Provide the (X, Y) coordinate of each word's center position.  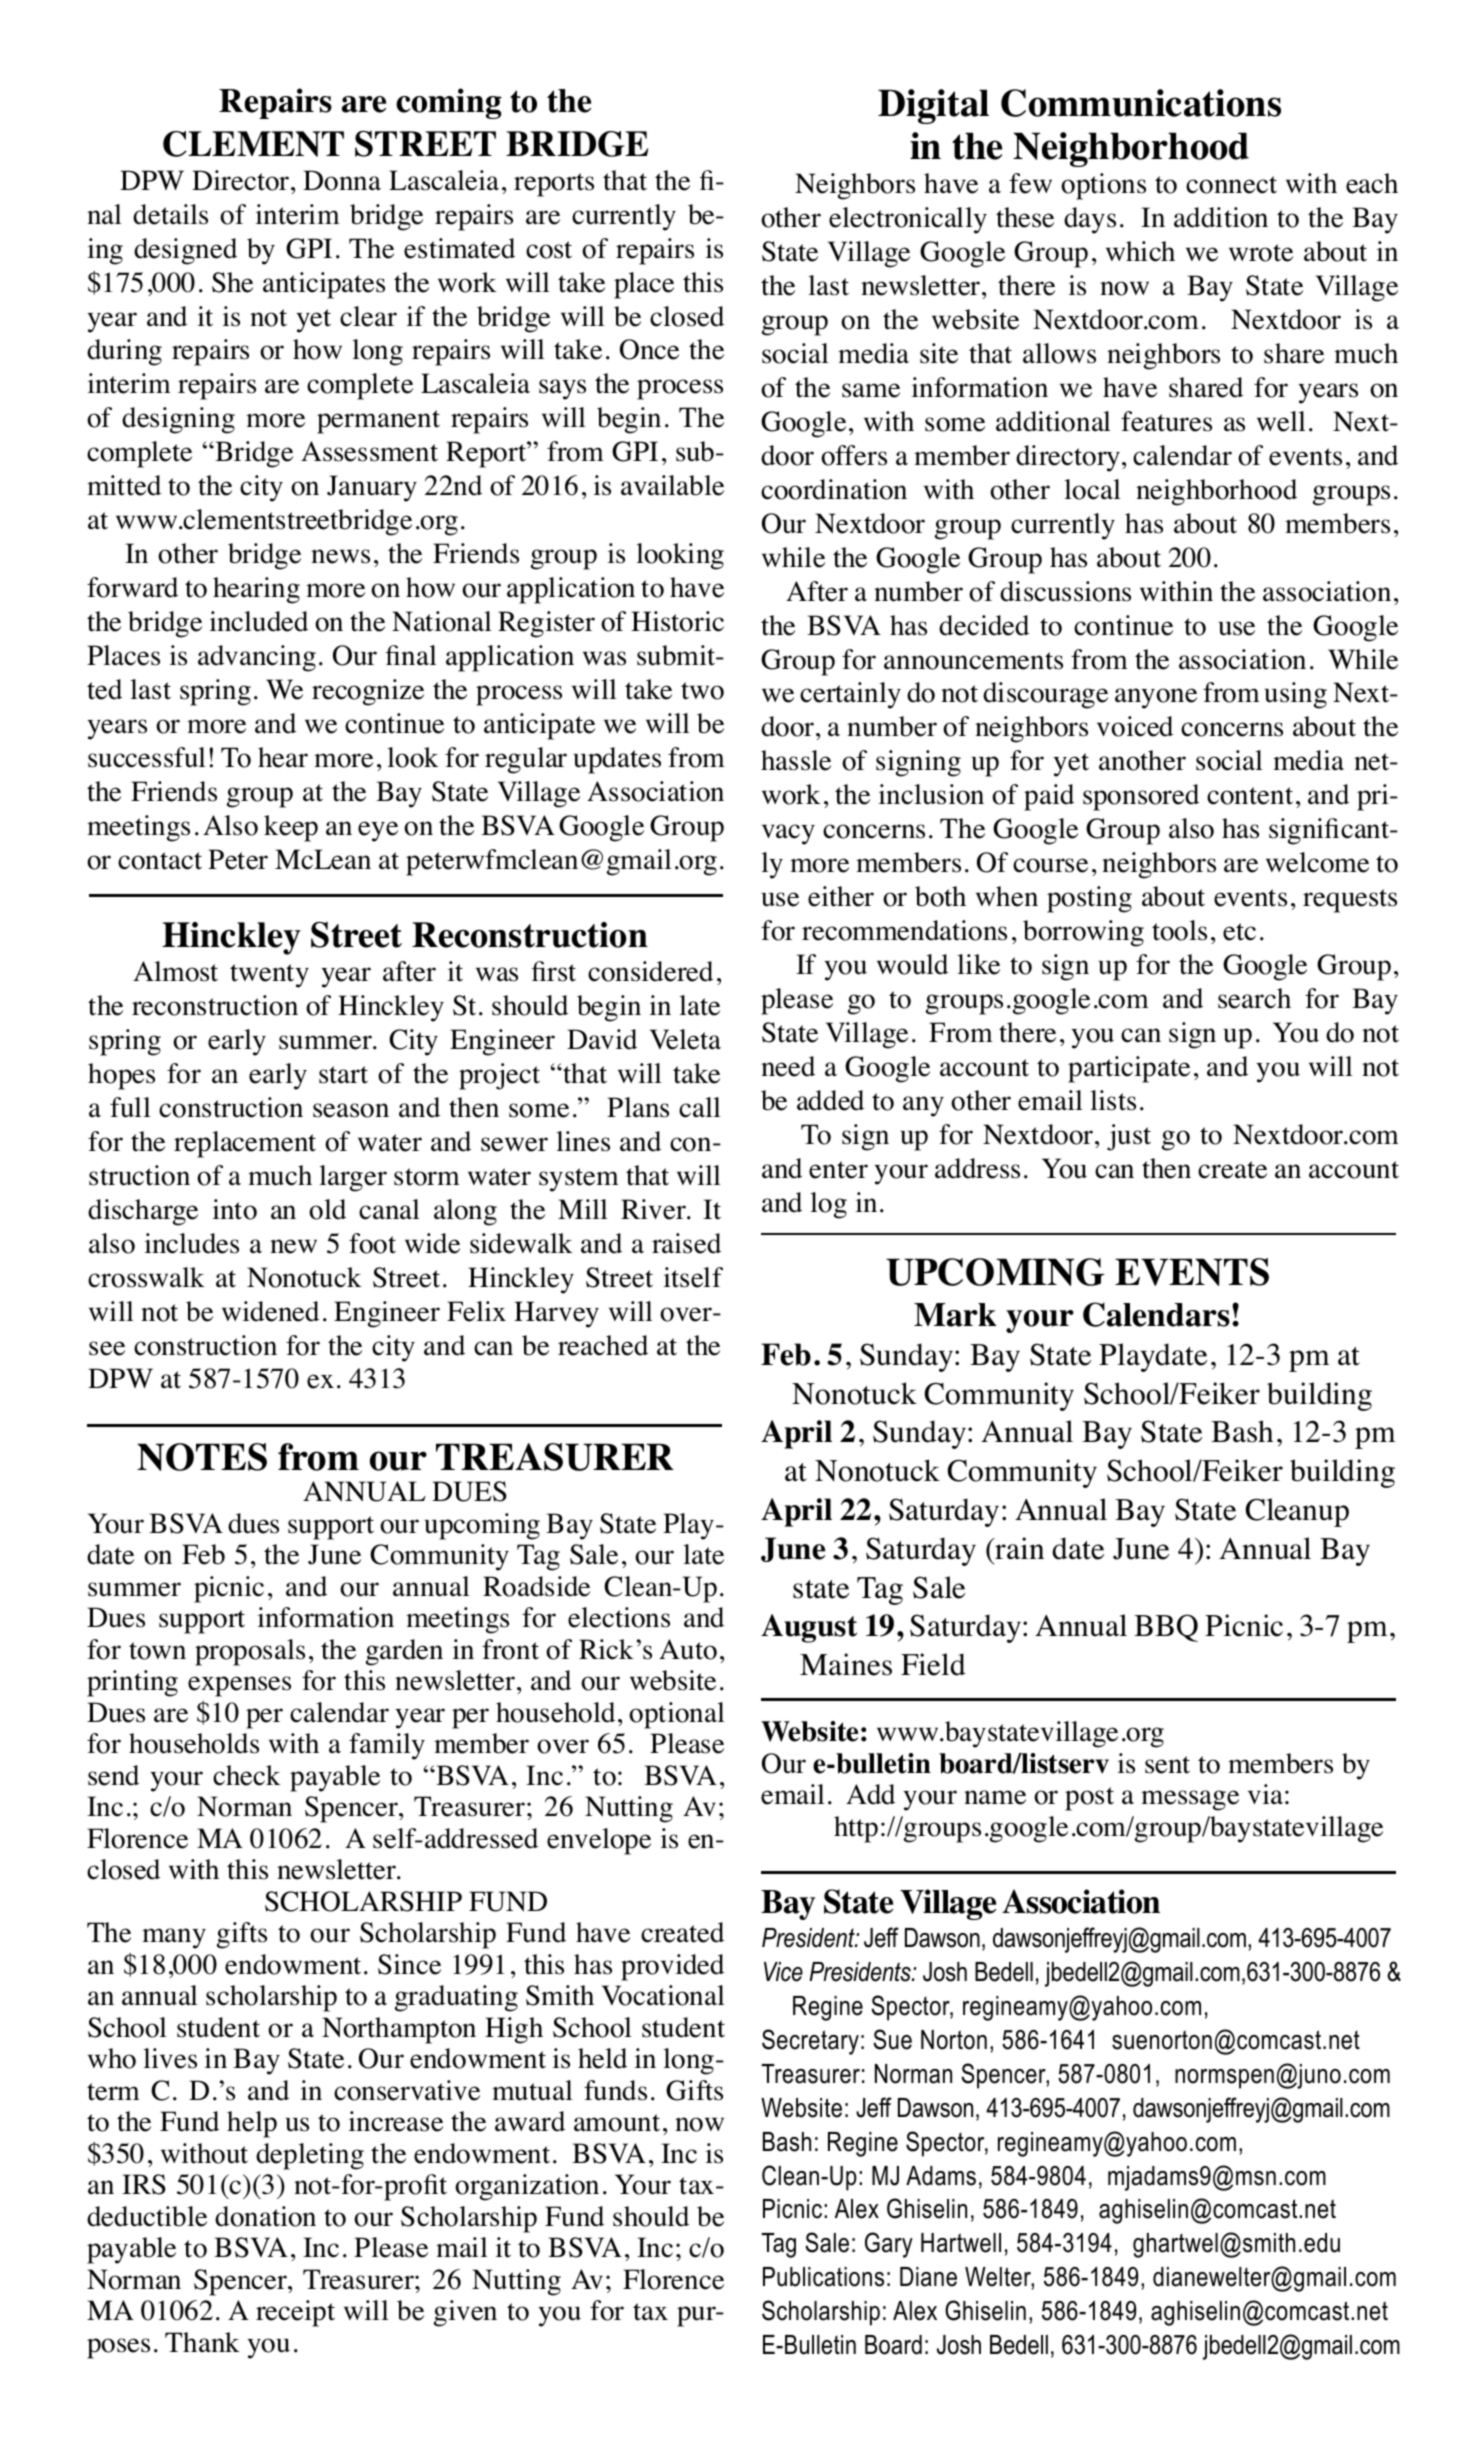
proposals (250, 1652)
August (809, 1628)
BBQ (1166, 1628)
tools (1179, 930)
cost (549, 250)
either (841, 896)
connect (1231, 185)
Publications (823, 2277)
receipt (295, 2313)
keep (291, 828)
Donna (342, 180)
